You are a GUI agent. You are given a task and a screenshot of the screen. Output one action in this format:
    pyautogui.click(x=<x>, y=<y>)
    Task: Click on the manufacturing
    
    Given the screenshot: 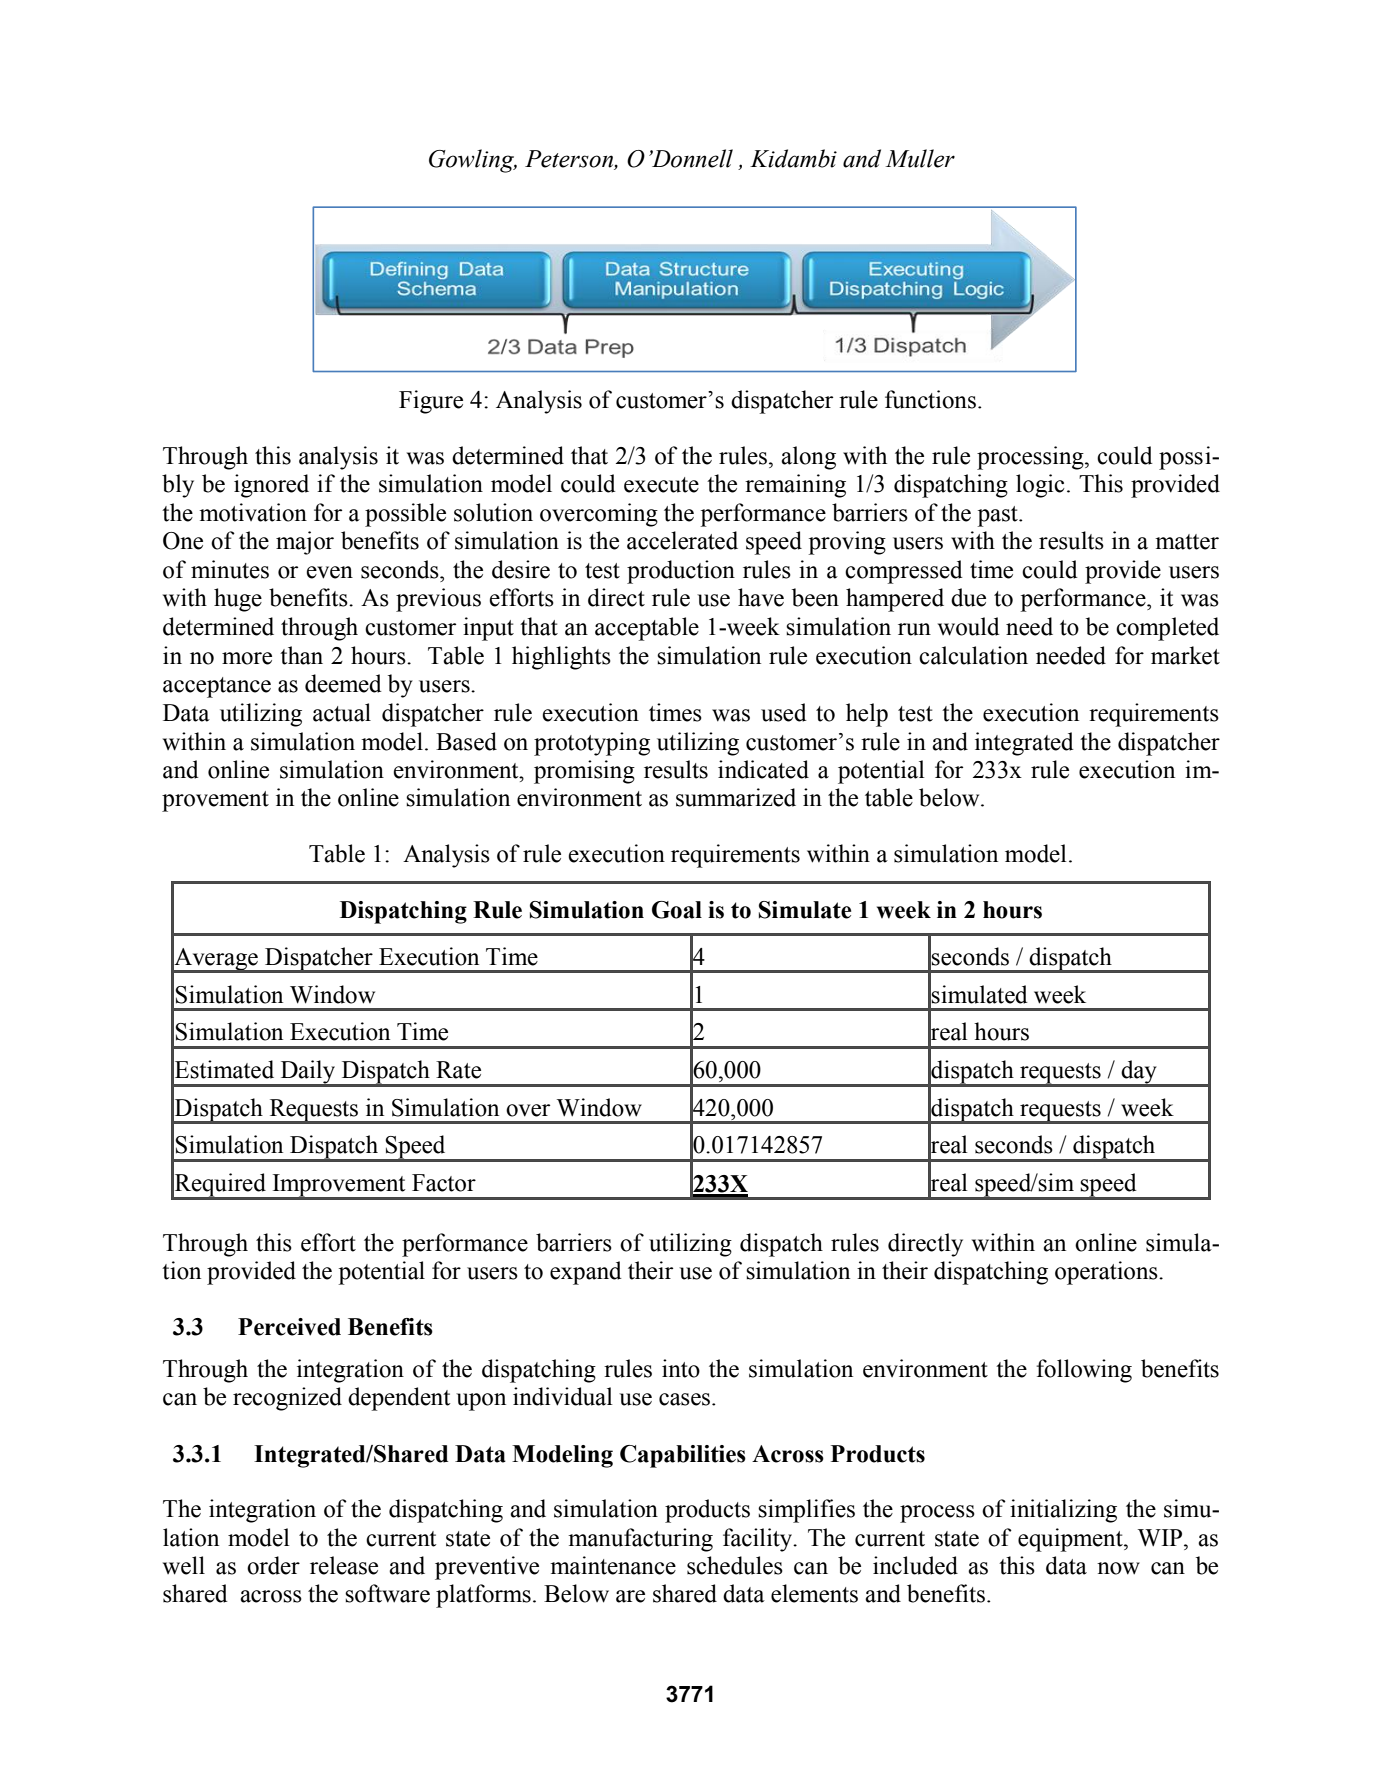 What is the action you would take?
    pyautogui.click(x=640, y=1540)
